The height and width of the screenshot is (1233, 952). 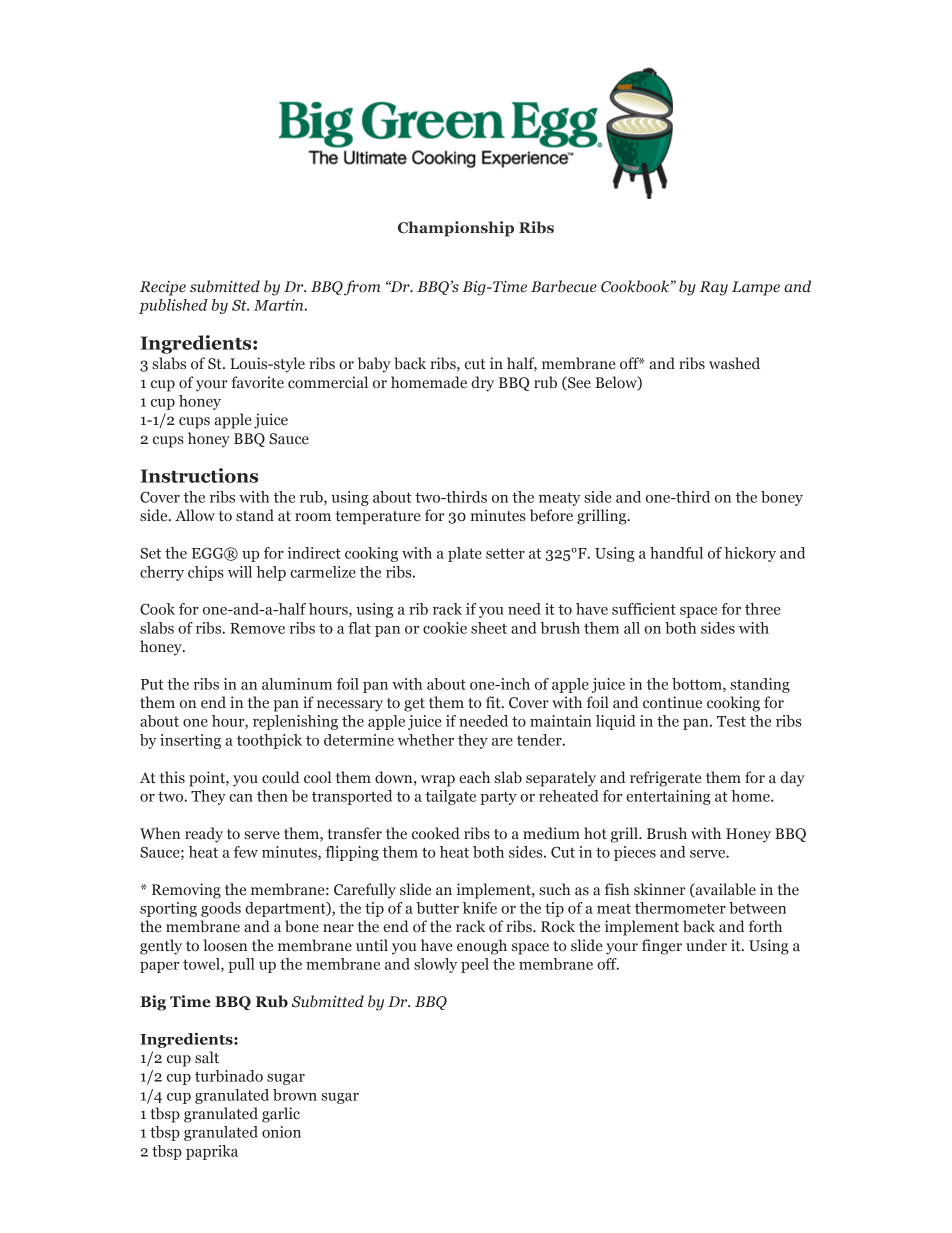 I want to click on brown, so click(x=295, y=1095).
